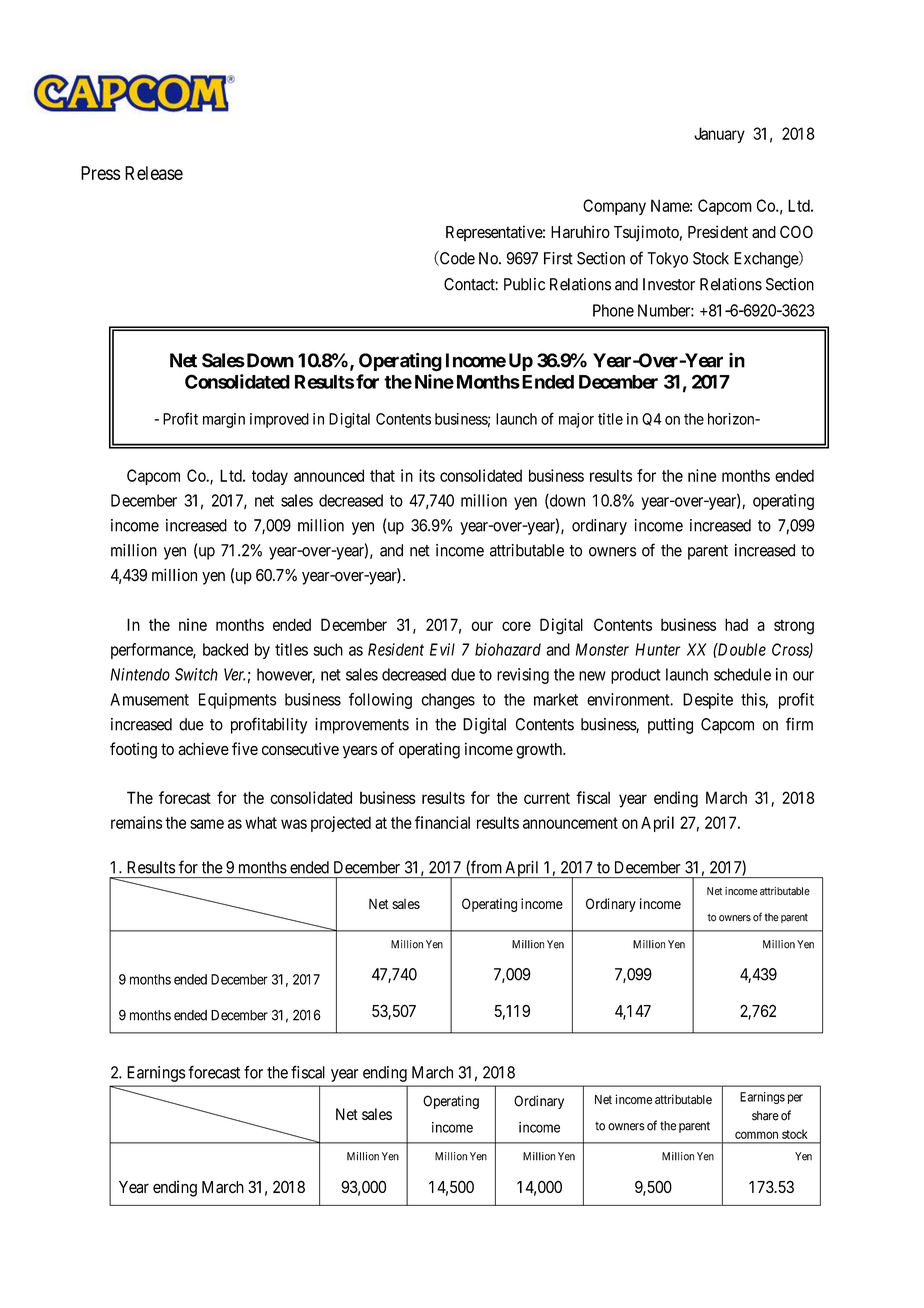  I want to click on Release, so click(154, 173).
